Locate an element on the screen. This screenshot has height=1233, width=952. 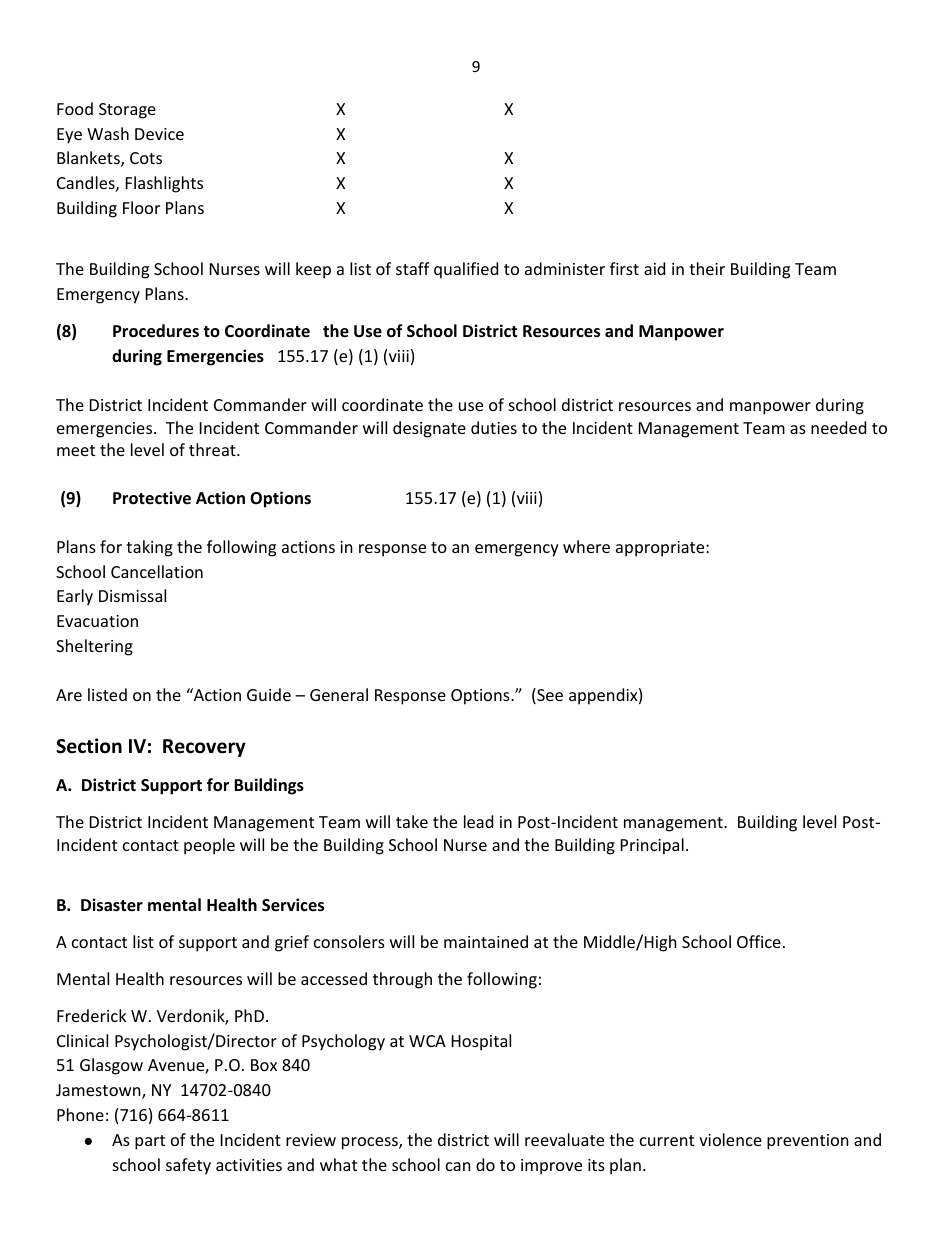
Office is located at coordinates (759, 941).
